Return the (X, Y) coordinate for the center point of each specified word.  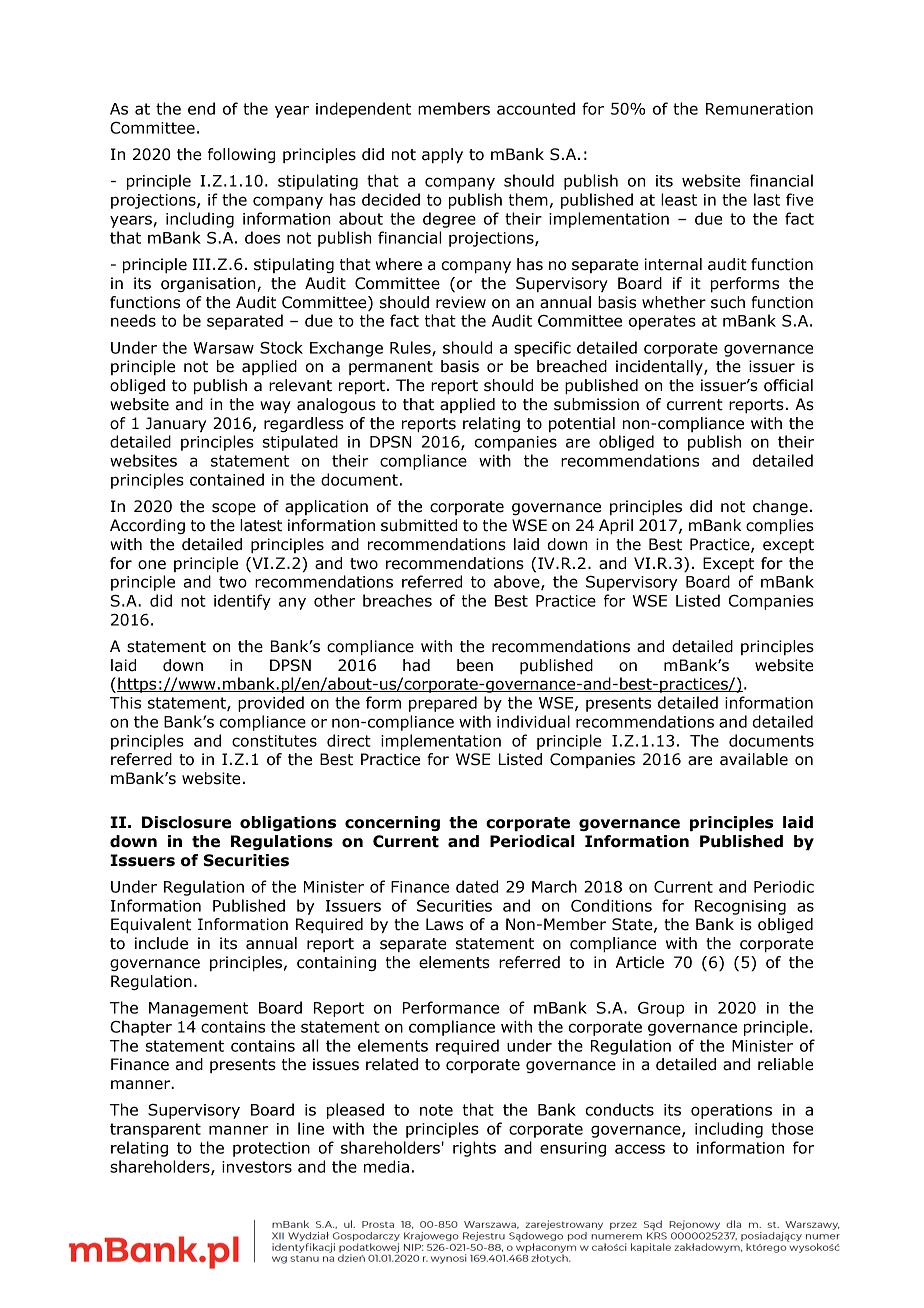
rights (474, 1149)
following (241, 155)
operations (731, 1111)
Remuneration (759, 109)
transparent (155, 1130)
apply (442, 155)
